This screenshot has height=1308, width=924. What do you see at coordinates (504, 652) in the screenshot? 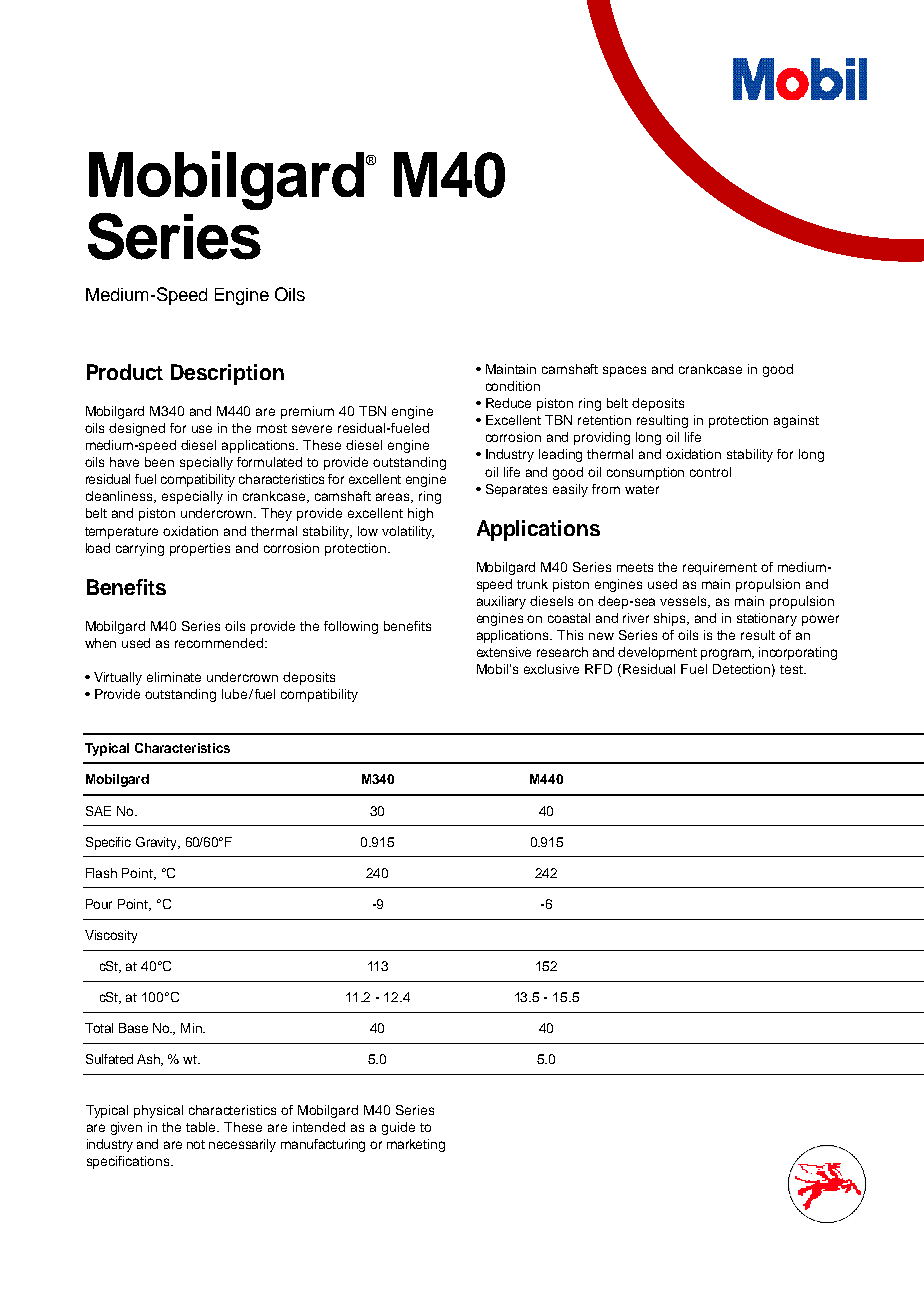
I see `extensive` at bounding box center [504, 652].
